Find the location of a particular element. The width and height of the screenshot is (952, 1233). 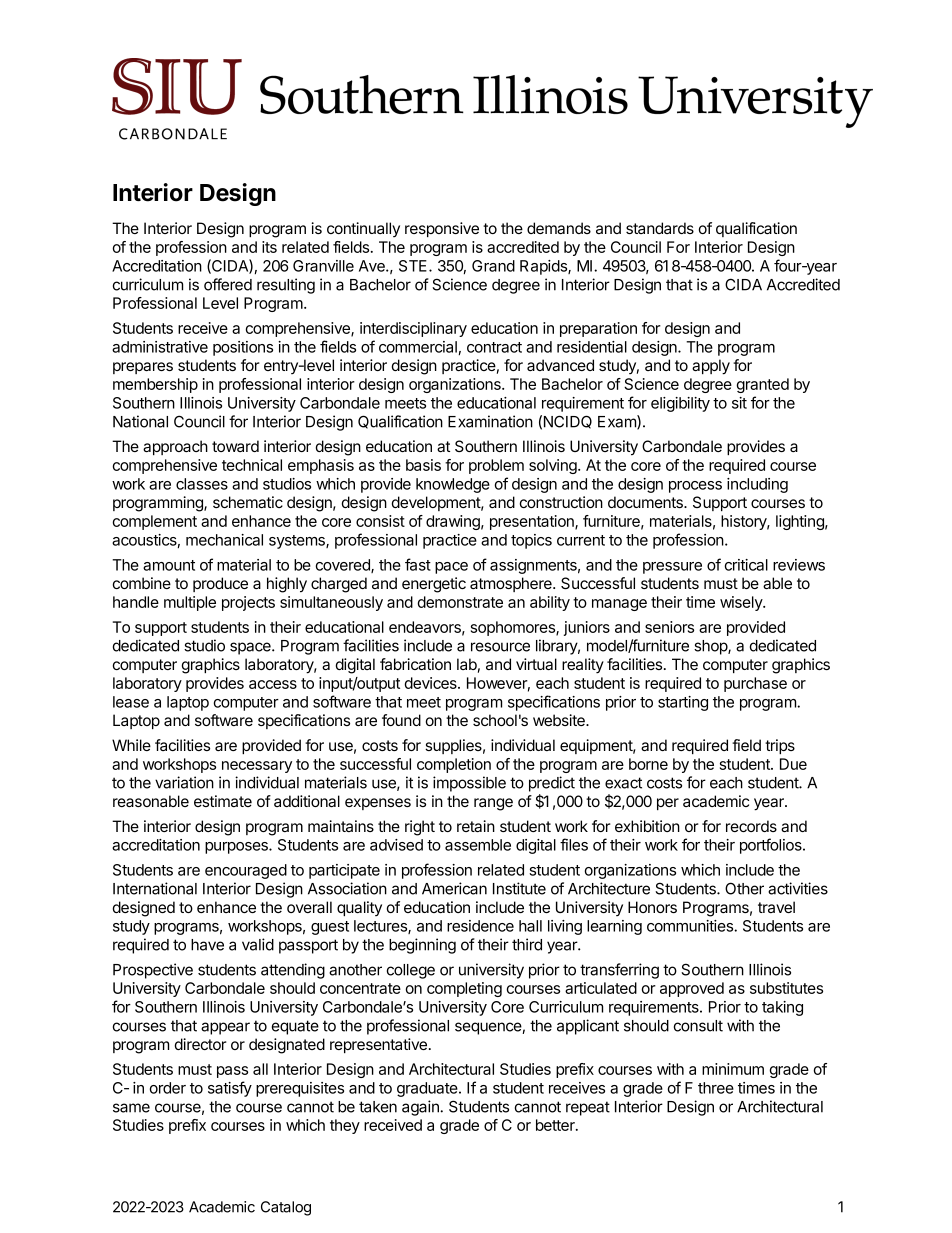

offered is located at coordinates (228, 284).
